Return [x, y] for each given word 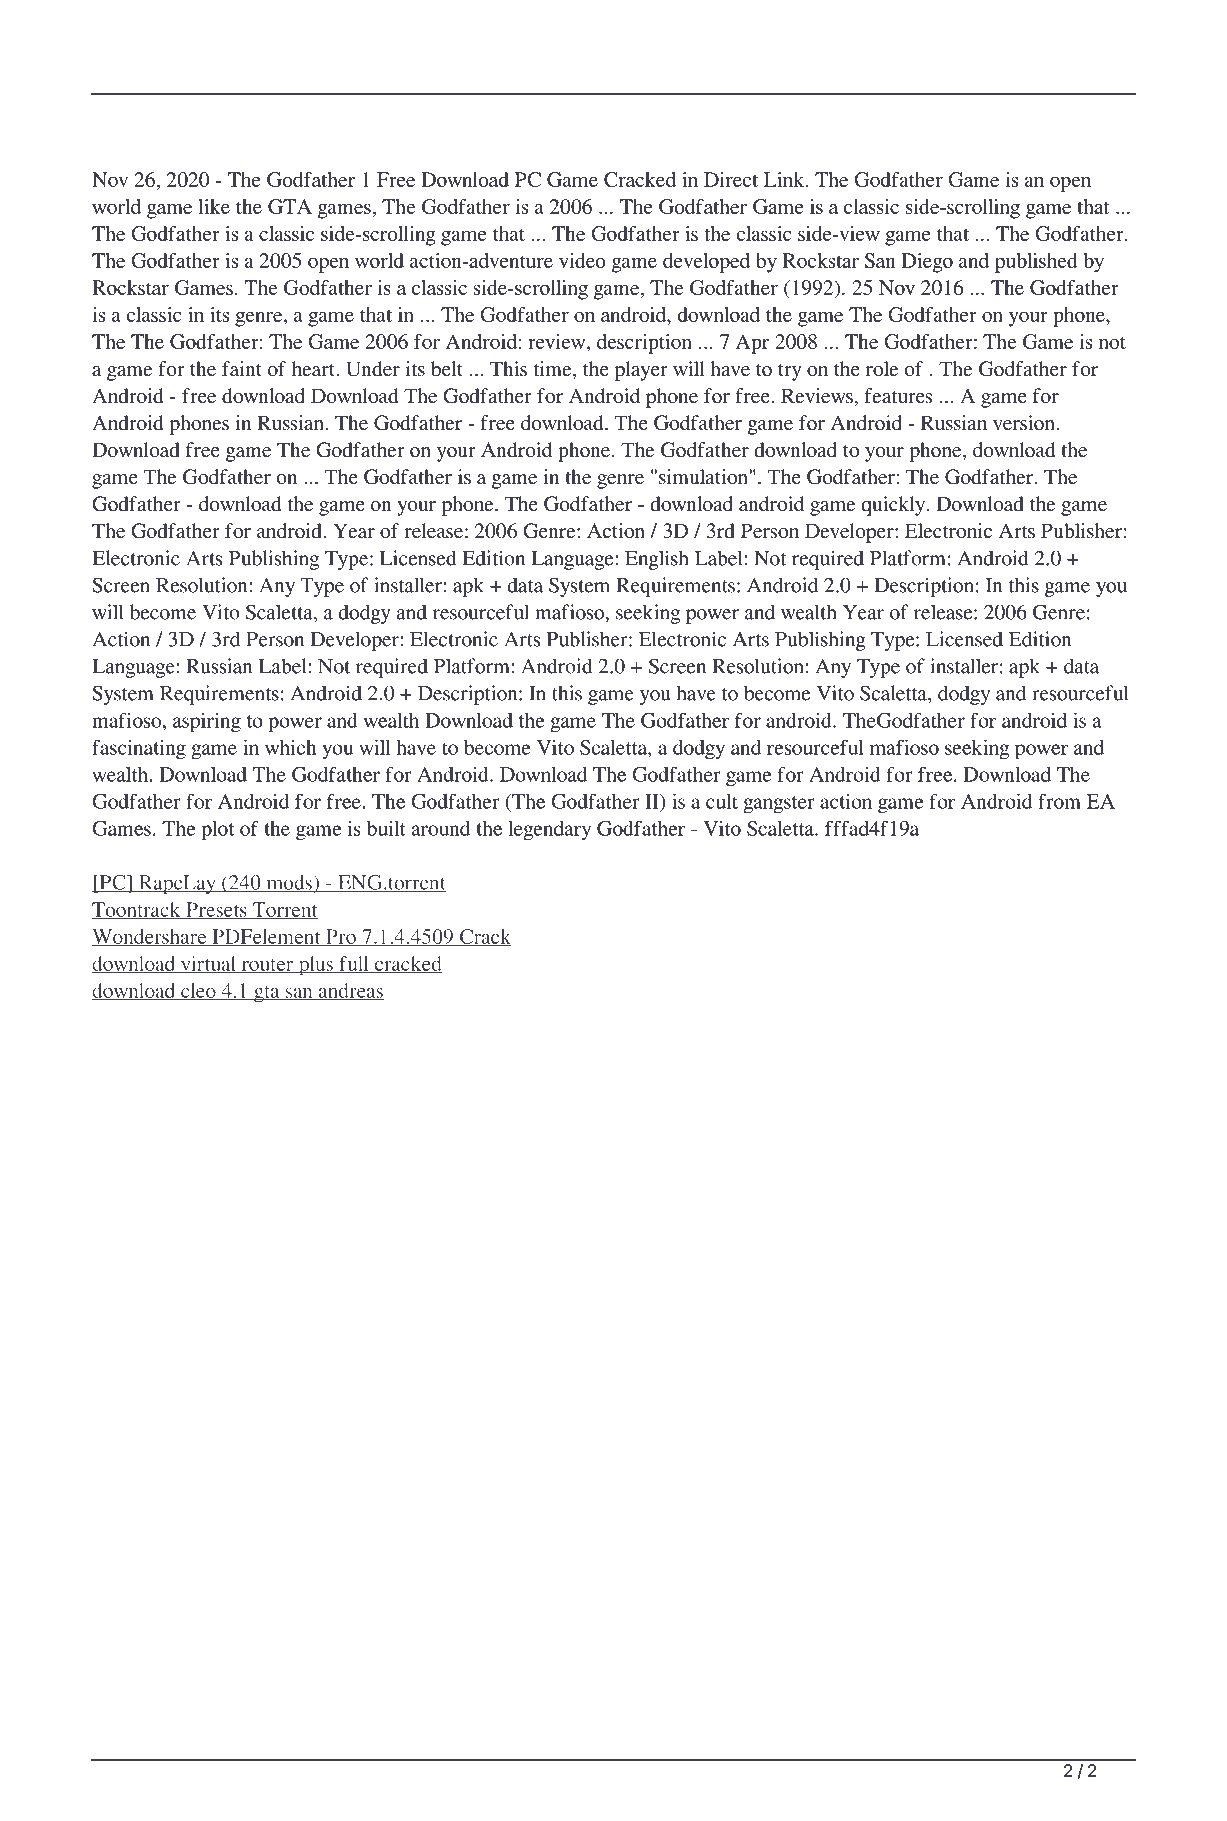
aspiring [207, 722]
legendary [549, 831]
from [1059, 801]
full [354, 964]
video [582, 260]
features [898, 395]
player [641, 371]
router [267, 966]
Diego [927, 263]
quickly [895, 506]
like [214, 206]
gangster [779, 804]
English [657, 560]
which [291, 747]
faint [242, 368]
